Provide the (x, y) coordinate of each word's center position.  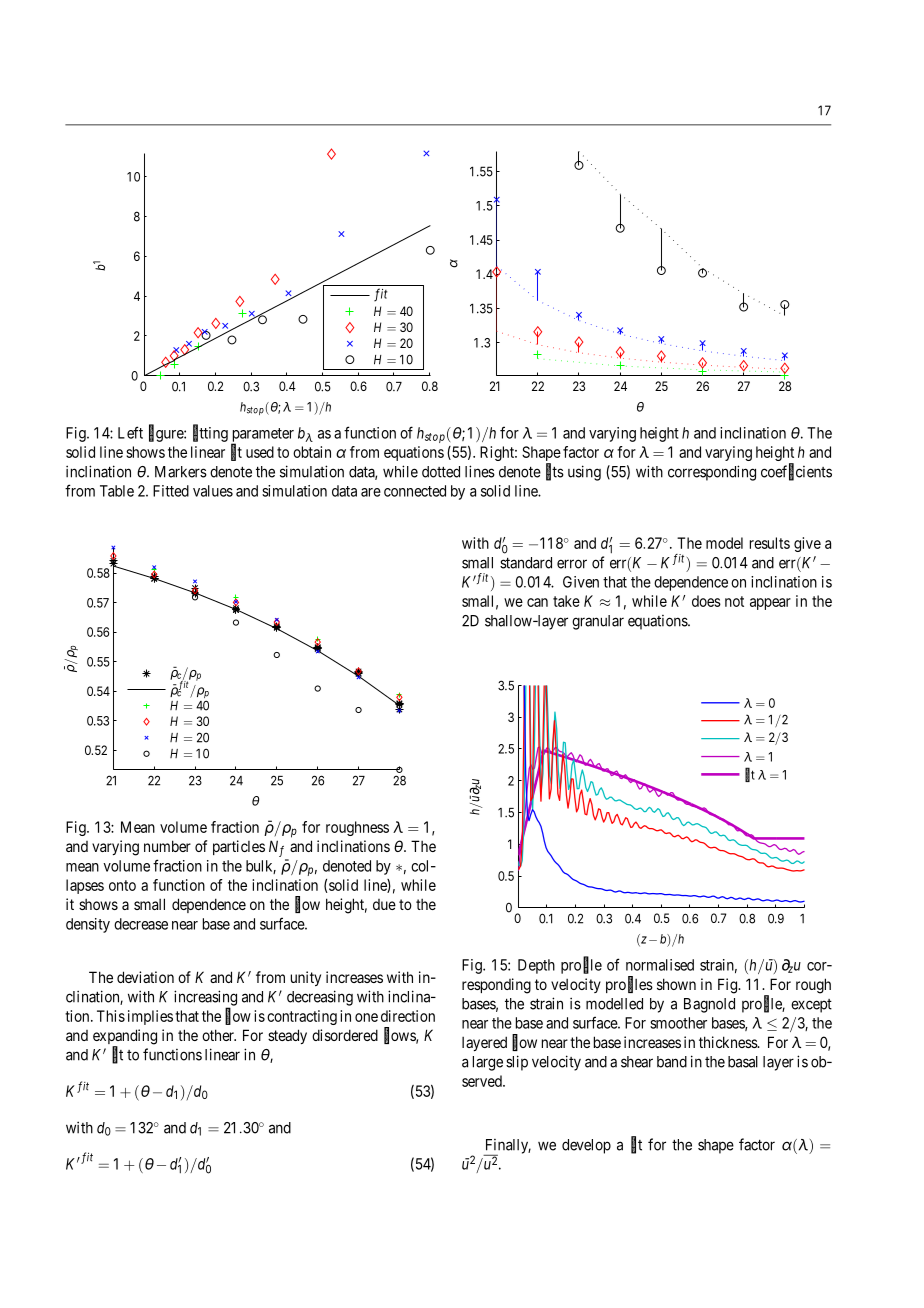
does (706, 601)
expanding (125, 1038)
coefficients (796, 472)
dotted (441, 472)
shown (676, 984)
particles (239, 847)
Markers (181, 472)
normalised (660, 965)
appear (770, 604)
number (167, 846)
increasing (205, 999)
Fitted (171, 491)
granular (598, 622)
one (366, 1017)
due (384, 904)
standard (526, 563)
